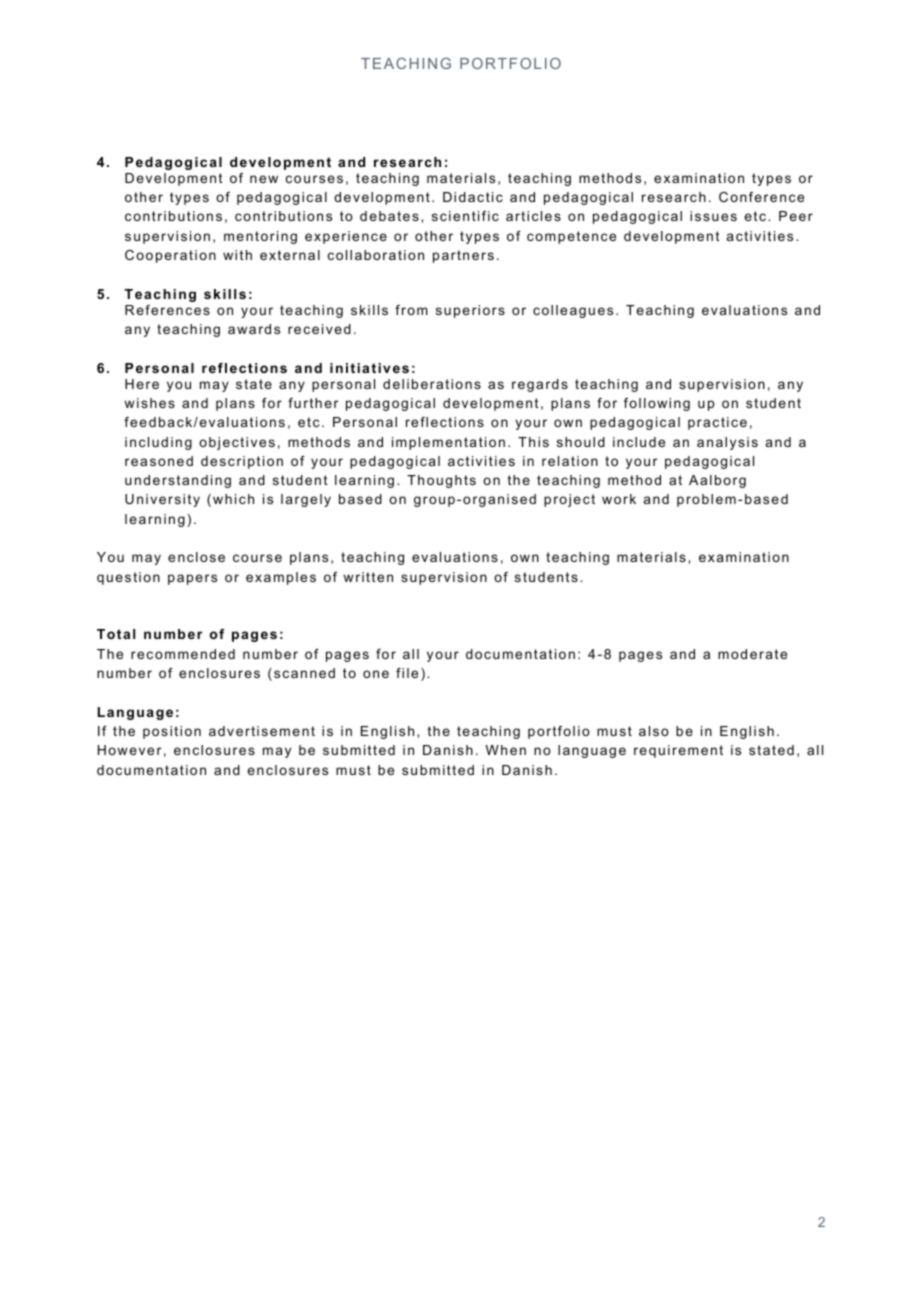 The image size is (924, 1308). I want to click on new, so click(264, 179).
